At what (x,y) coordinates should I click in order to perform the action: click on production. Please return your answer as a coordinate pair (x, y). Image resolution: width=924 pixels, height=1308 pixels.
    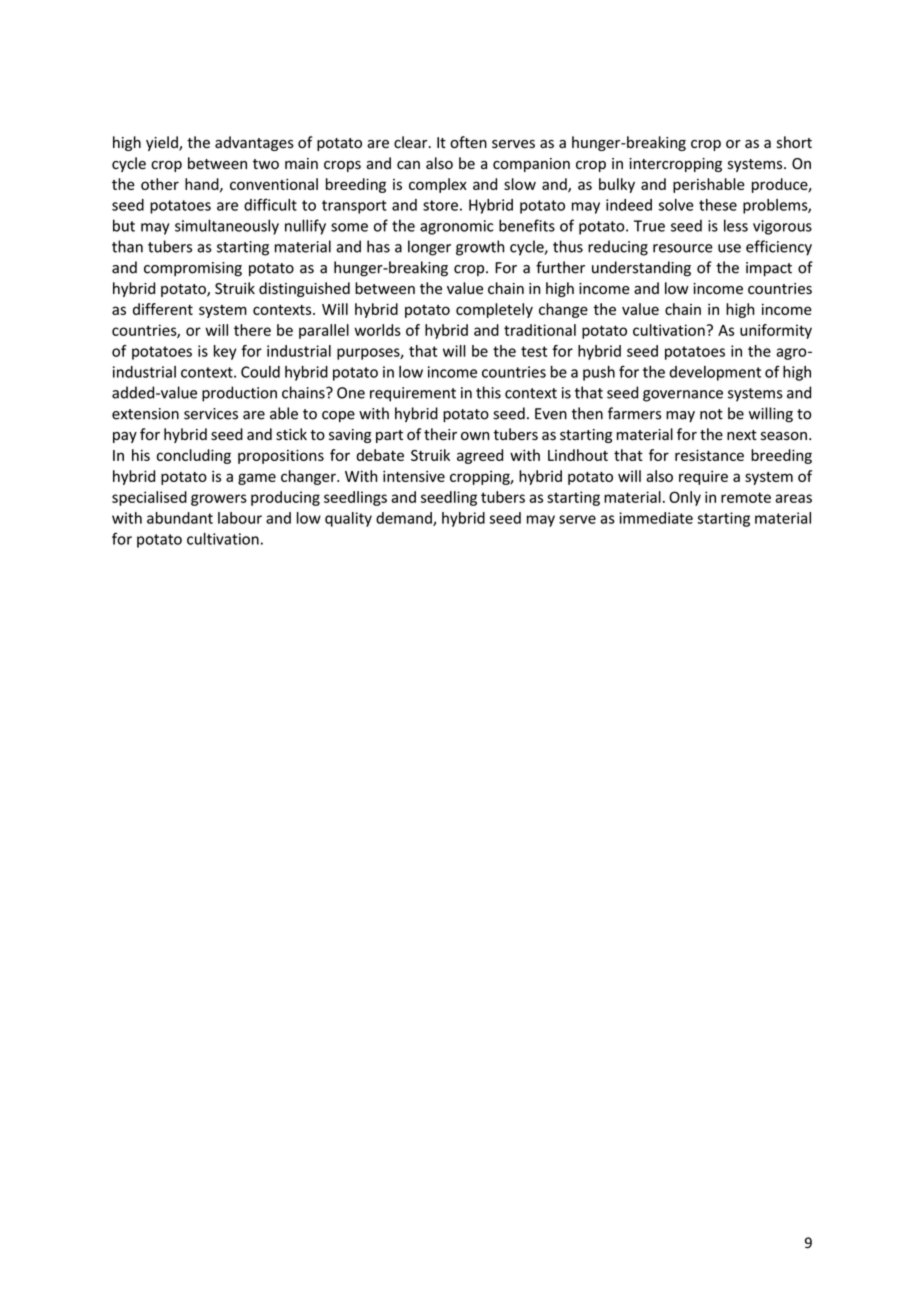
    Looking at the image, I should click on (239, 394).
